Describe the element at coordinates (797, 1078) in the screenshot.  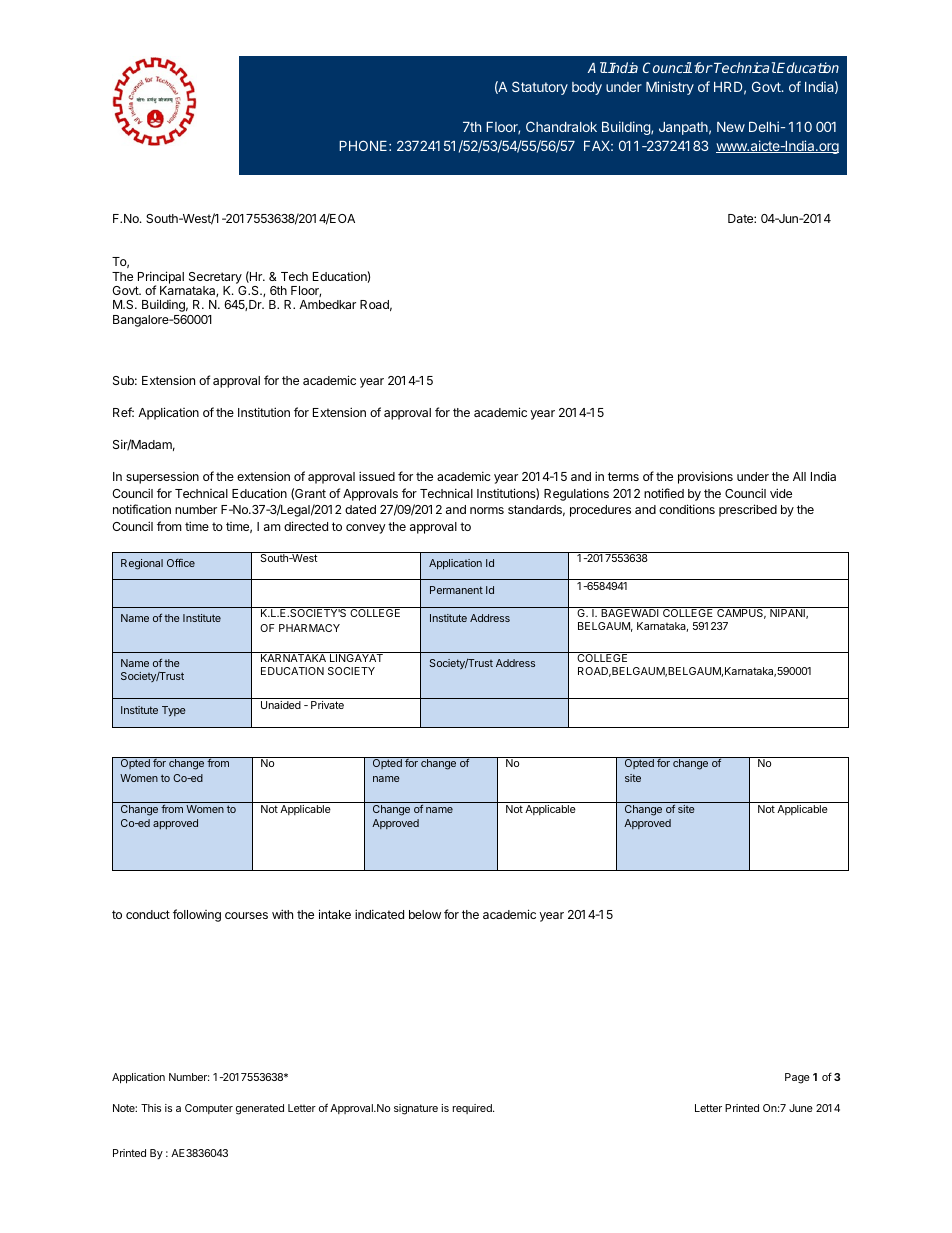
I see `Page` at that location.
